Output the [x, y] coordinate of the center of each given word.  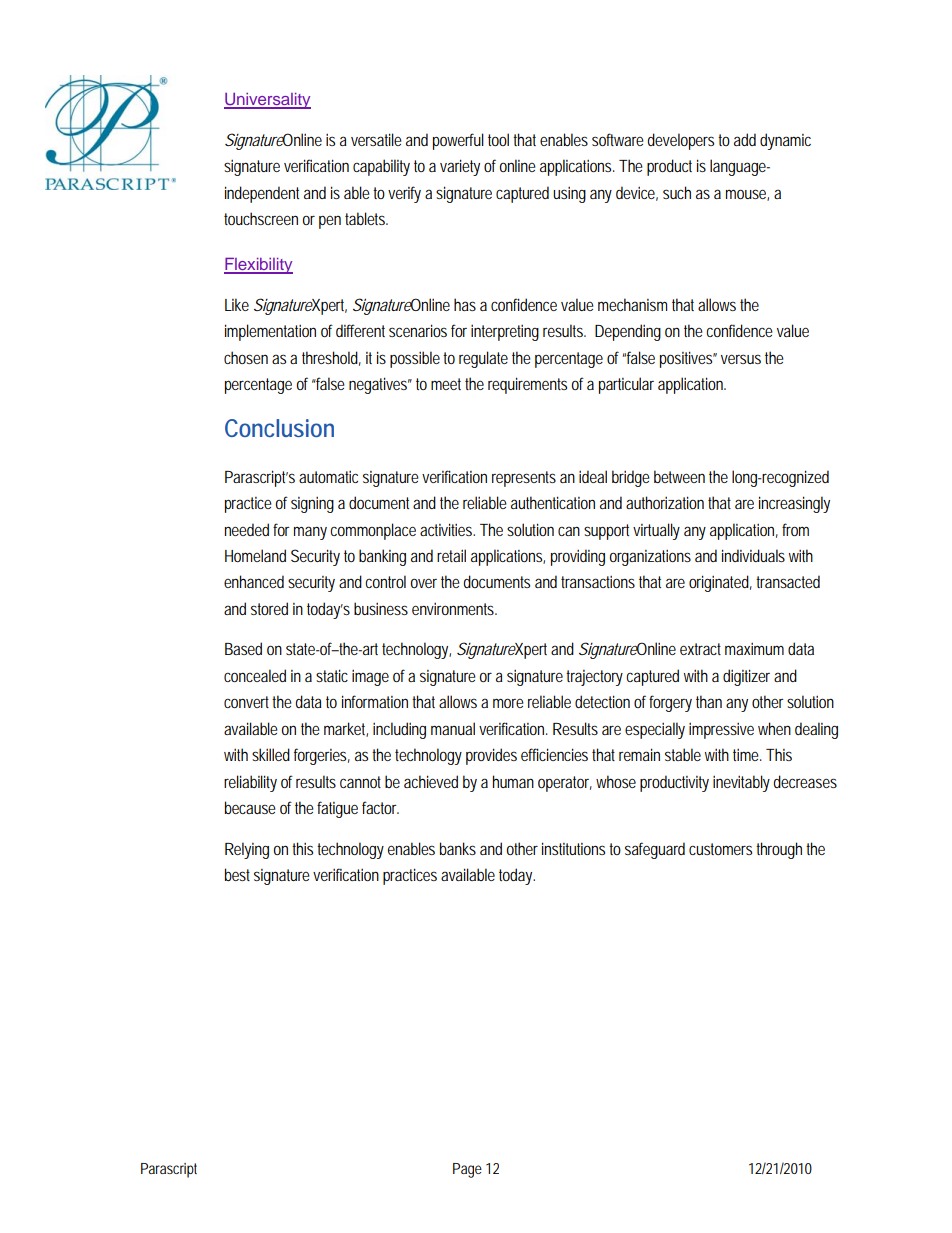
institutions [573, 848]
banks [458, 848]
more [508, 703]
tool [498, 139]
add [745, 139]
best [237, 874]
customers [720, 849]
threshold [331, 358]
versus [741, 359]
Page [467, 1170]
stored [269, 608]
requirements [527, 385]
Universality [267, 101]
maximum [754, 649]
